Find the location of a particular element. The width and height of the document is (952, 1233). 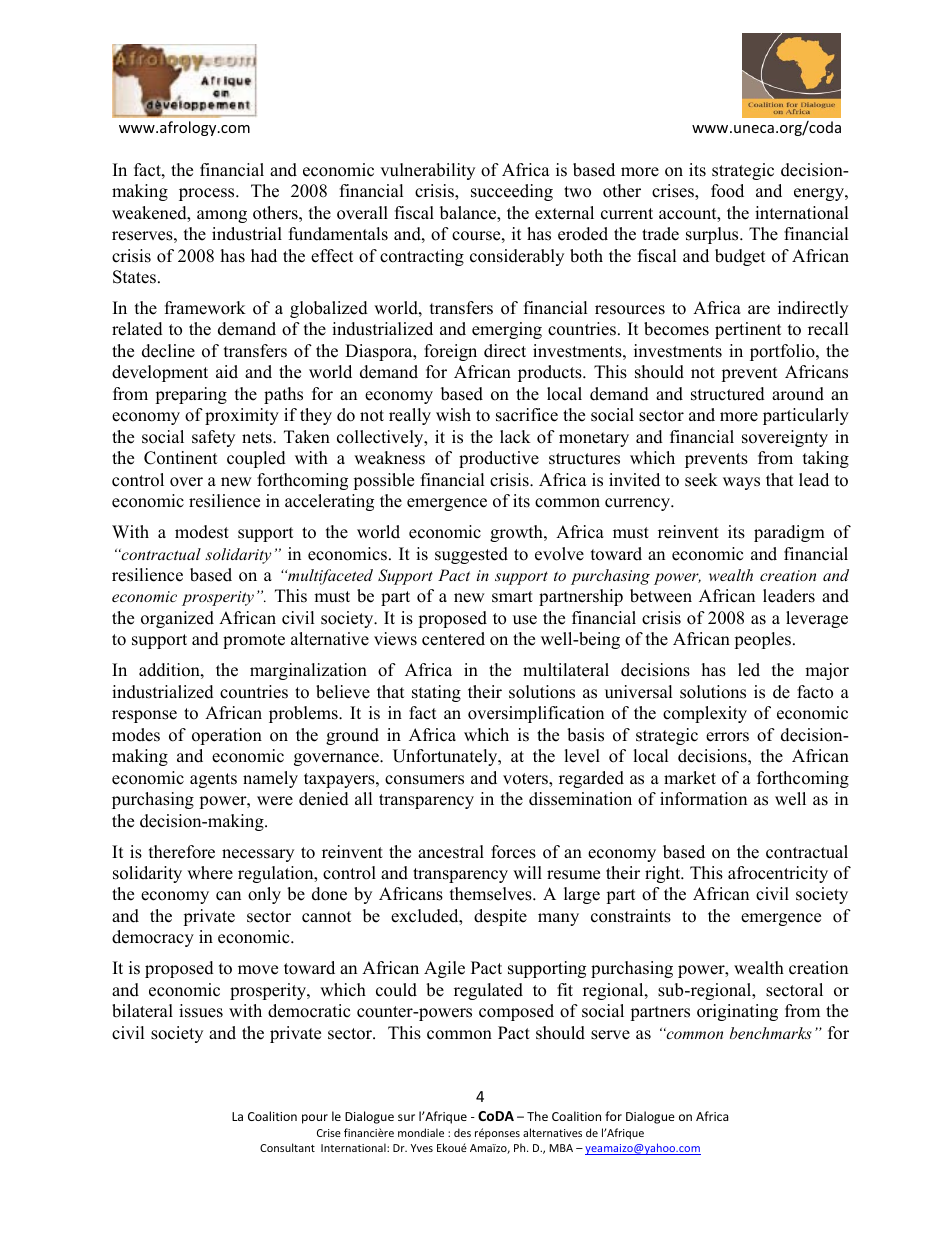

centered is located at coordinates (453, 639).
